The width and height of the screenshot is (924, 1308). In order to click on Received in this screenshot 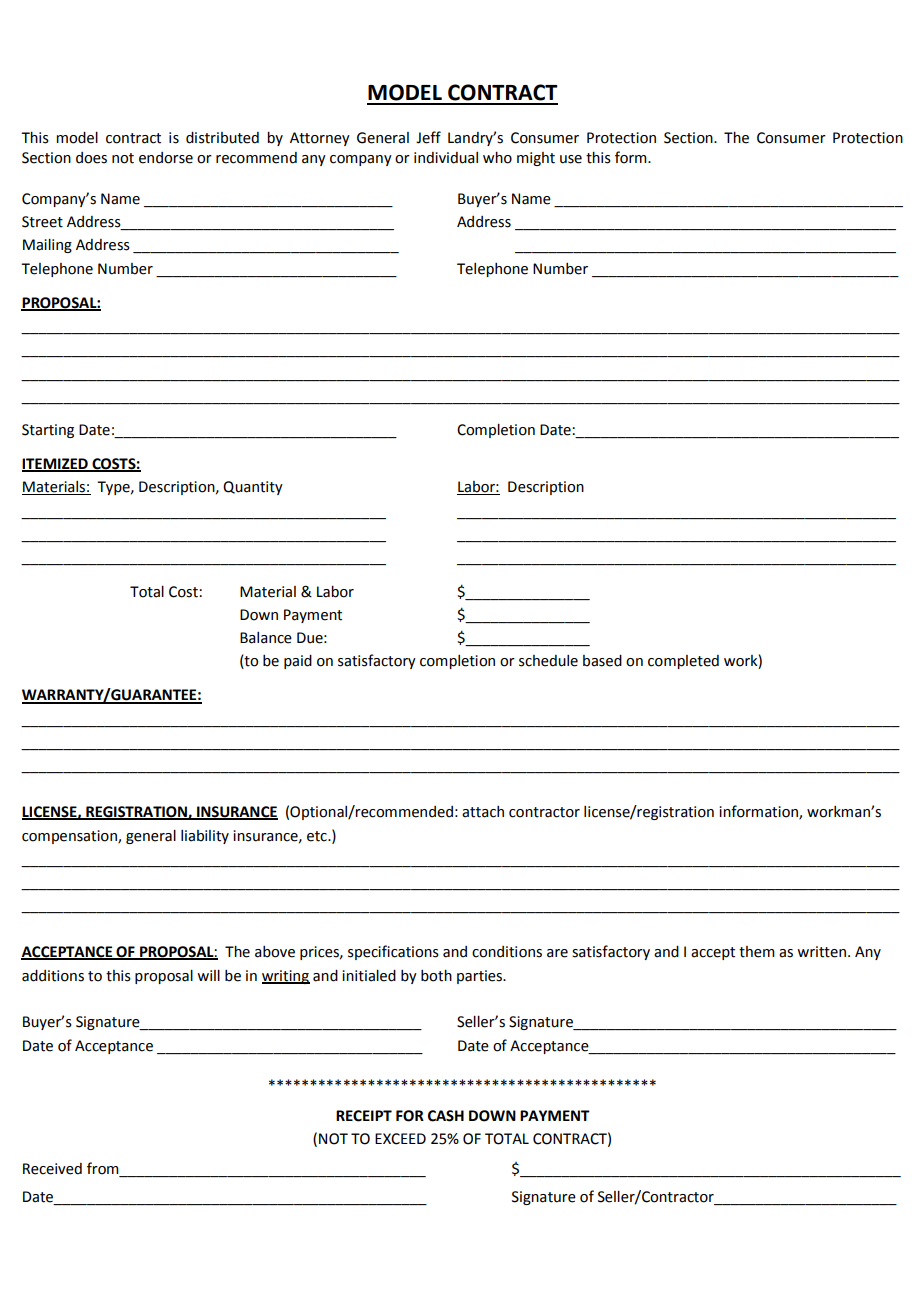, I will do `click(52, 1169)`.
